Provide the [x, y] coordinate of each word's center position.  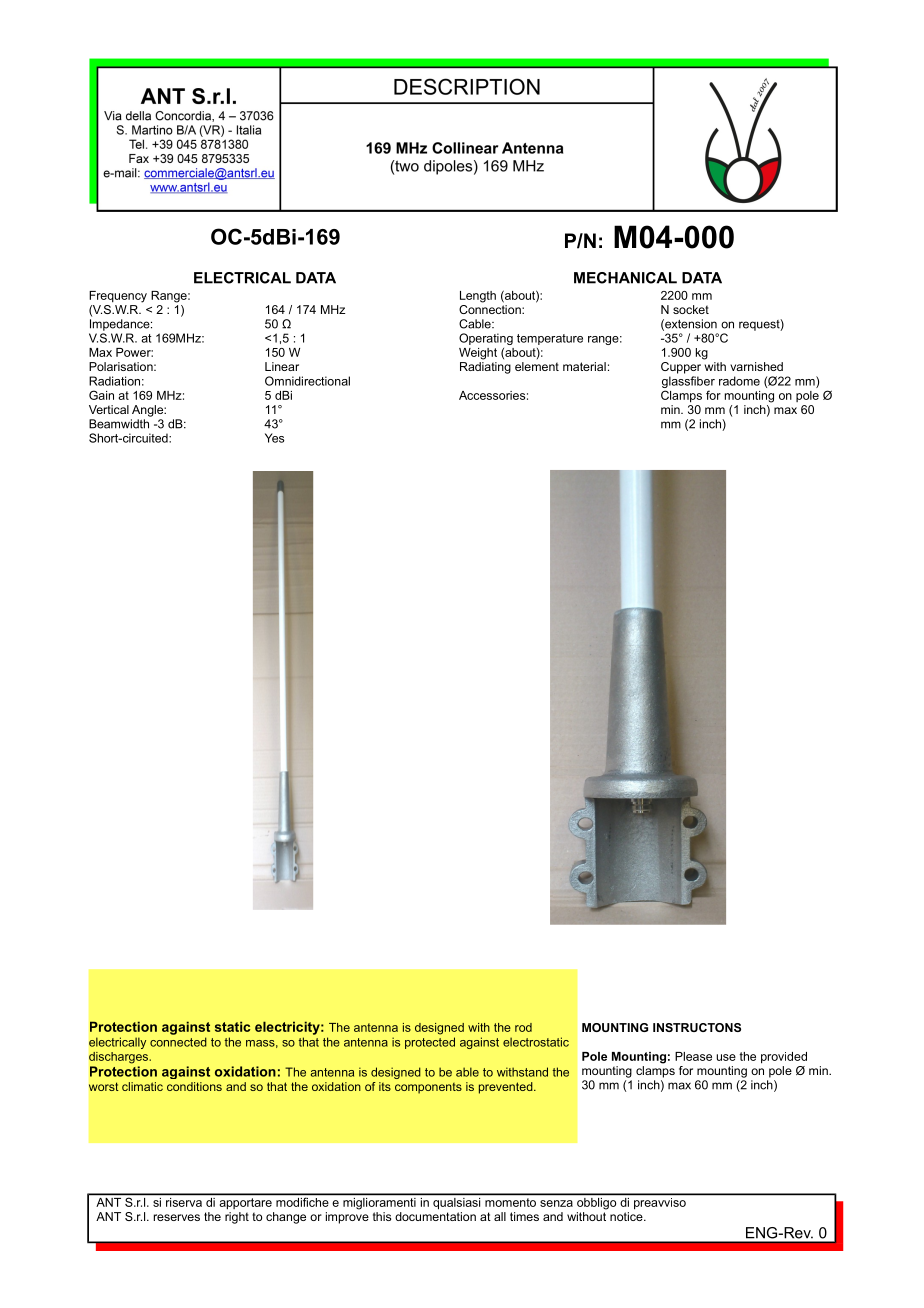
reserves [177, 1217]
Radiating [485, 368]
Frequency [118, 297]
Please [693, 1056]
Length [478, 297]
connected [178, 1042]
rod [523, 1027]
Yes [275, 438]
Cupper [681, 368]
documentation [435, 1216]
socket [691, 309]
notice [627, 1216]
